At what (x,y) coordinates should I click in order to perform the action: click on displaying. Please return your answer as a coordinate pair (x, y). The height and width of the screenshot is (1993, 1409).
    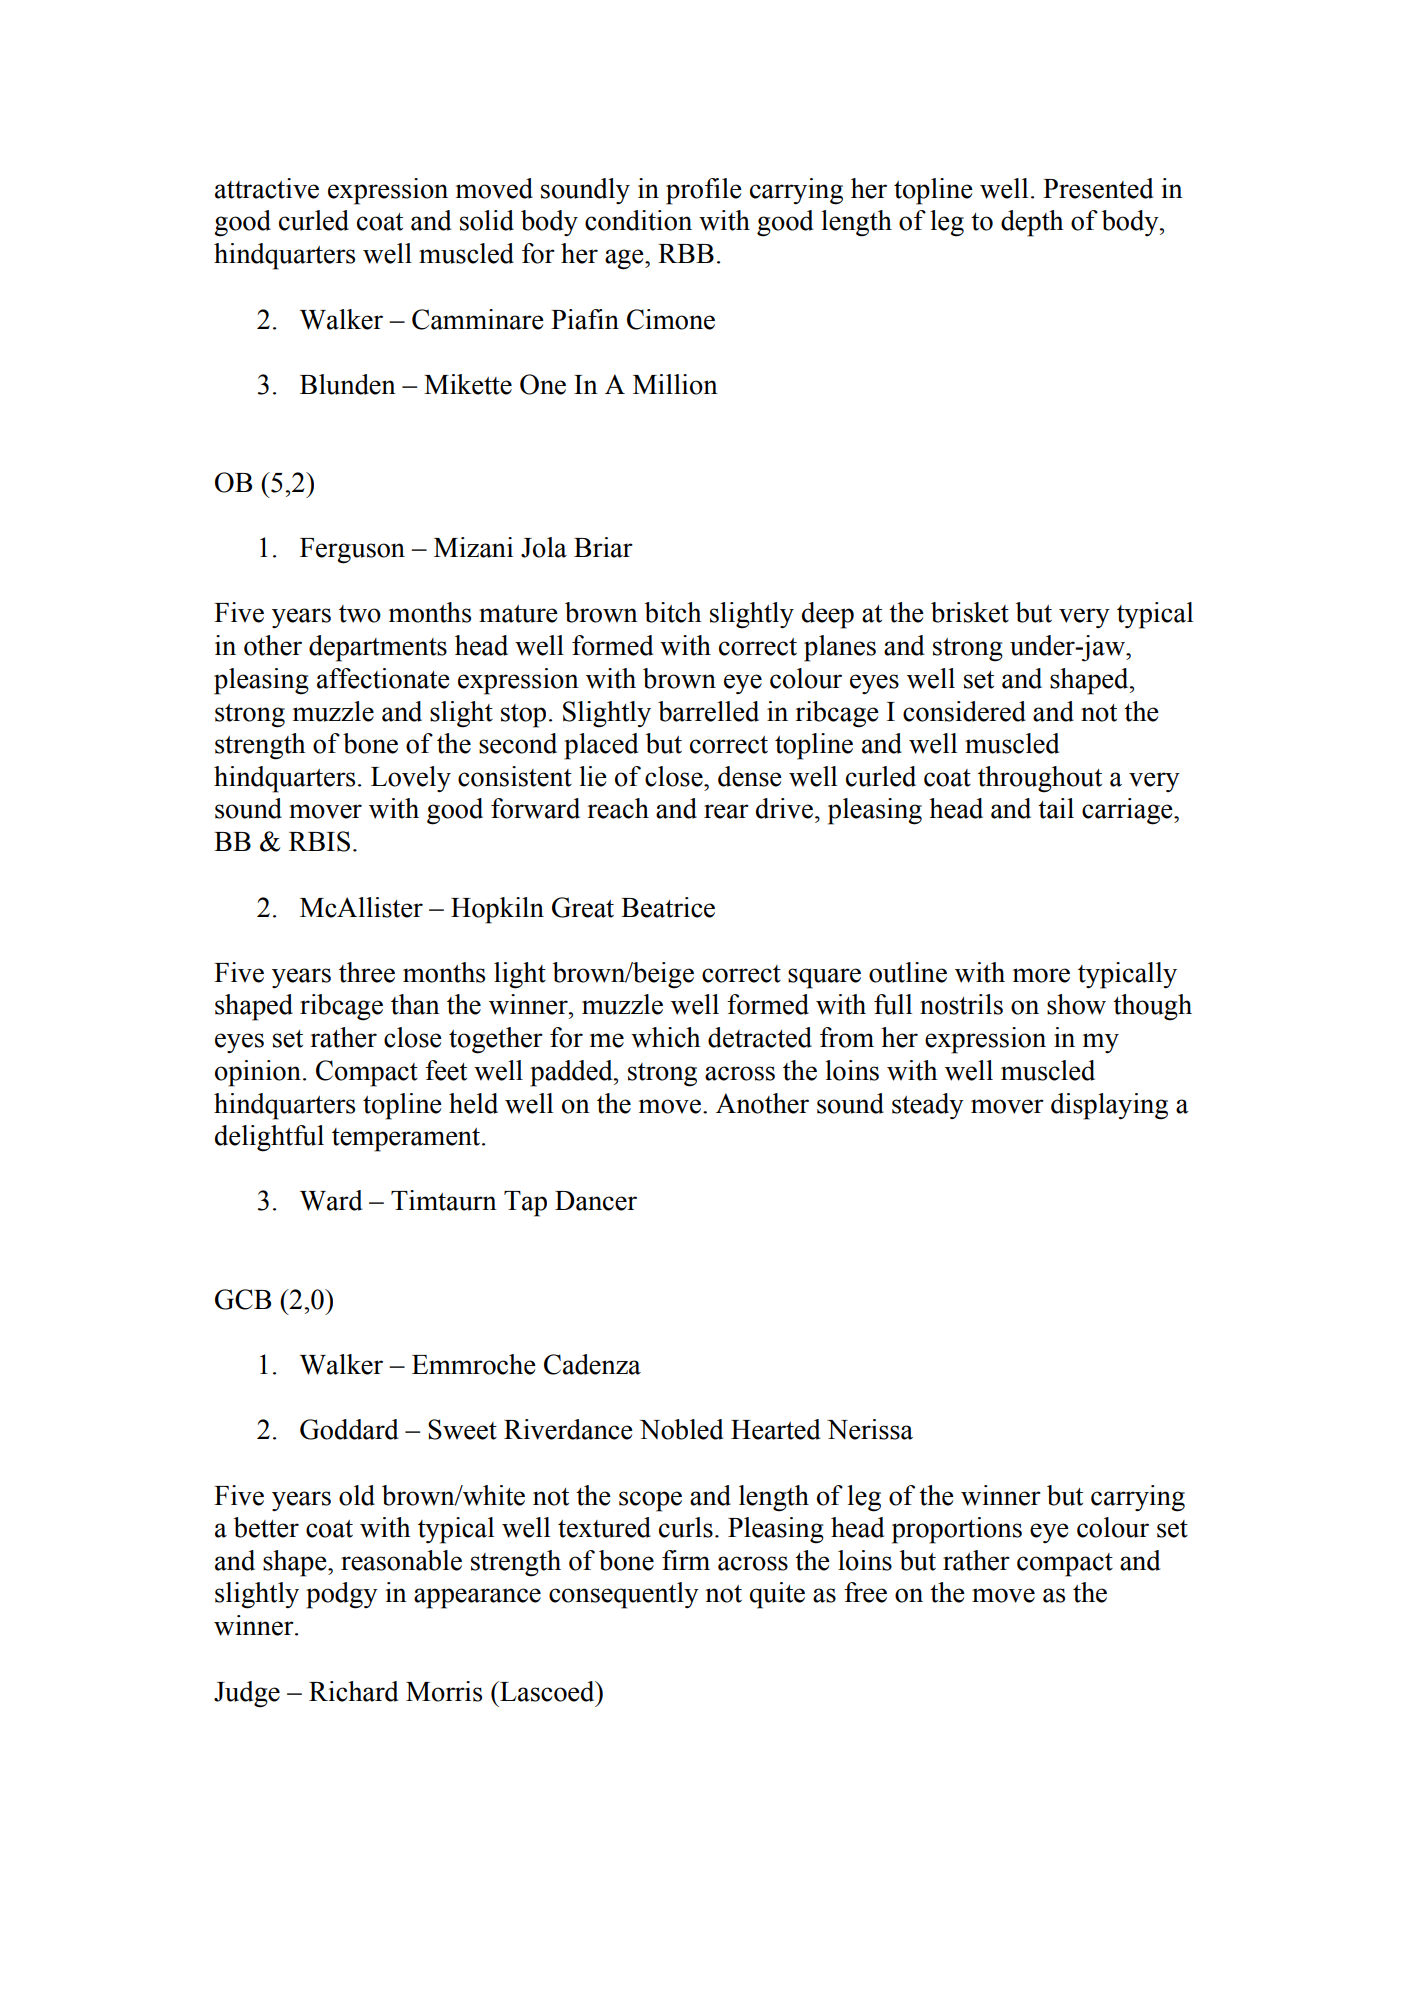
    Looking at the image, I should click on (1109, 1106).
